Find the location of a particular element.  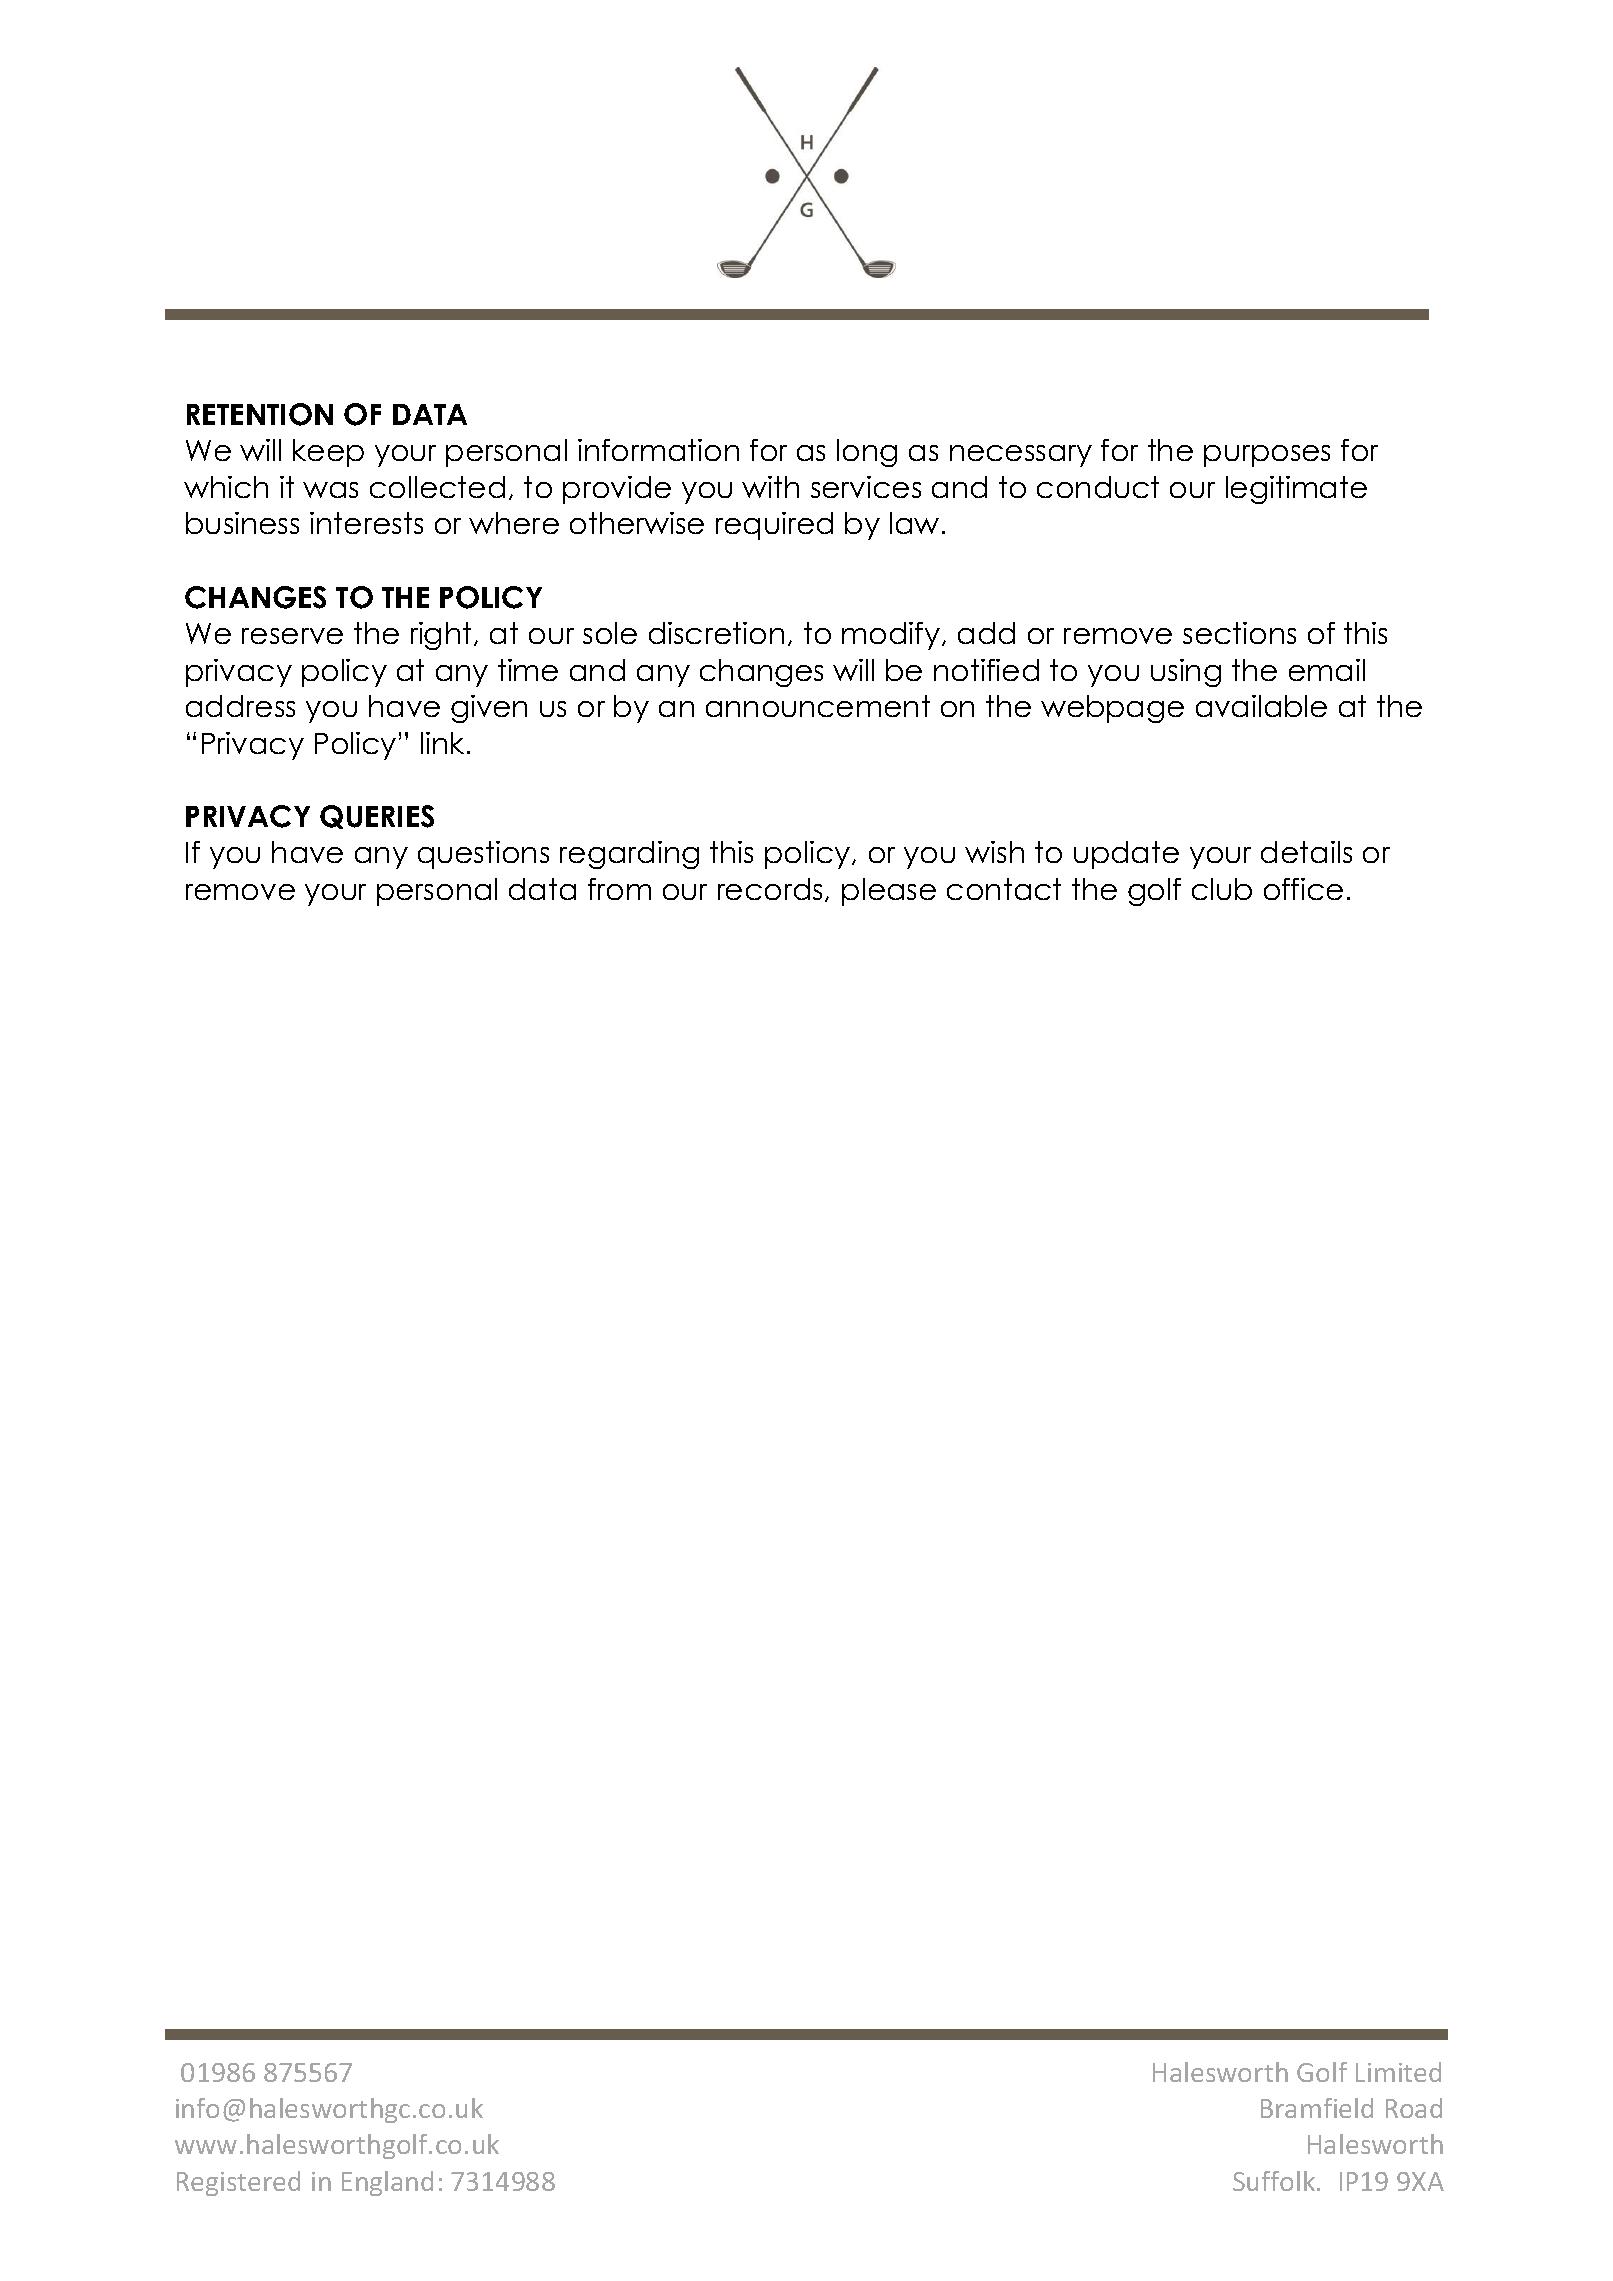

long is located at coordinates (867, 453).
